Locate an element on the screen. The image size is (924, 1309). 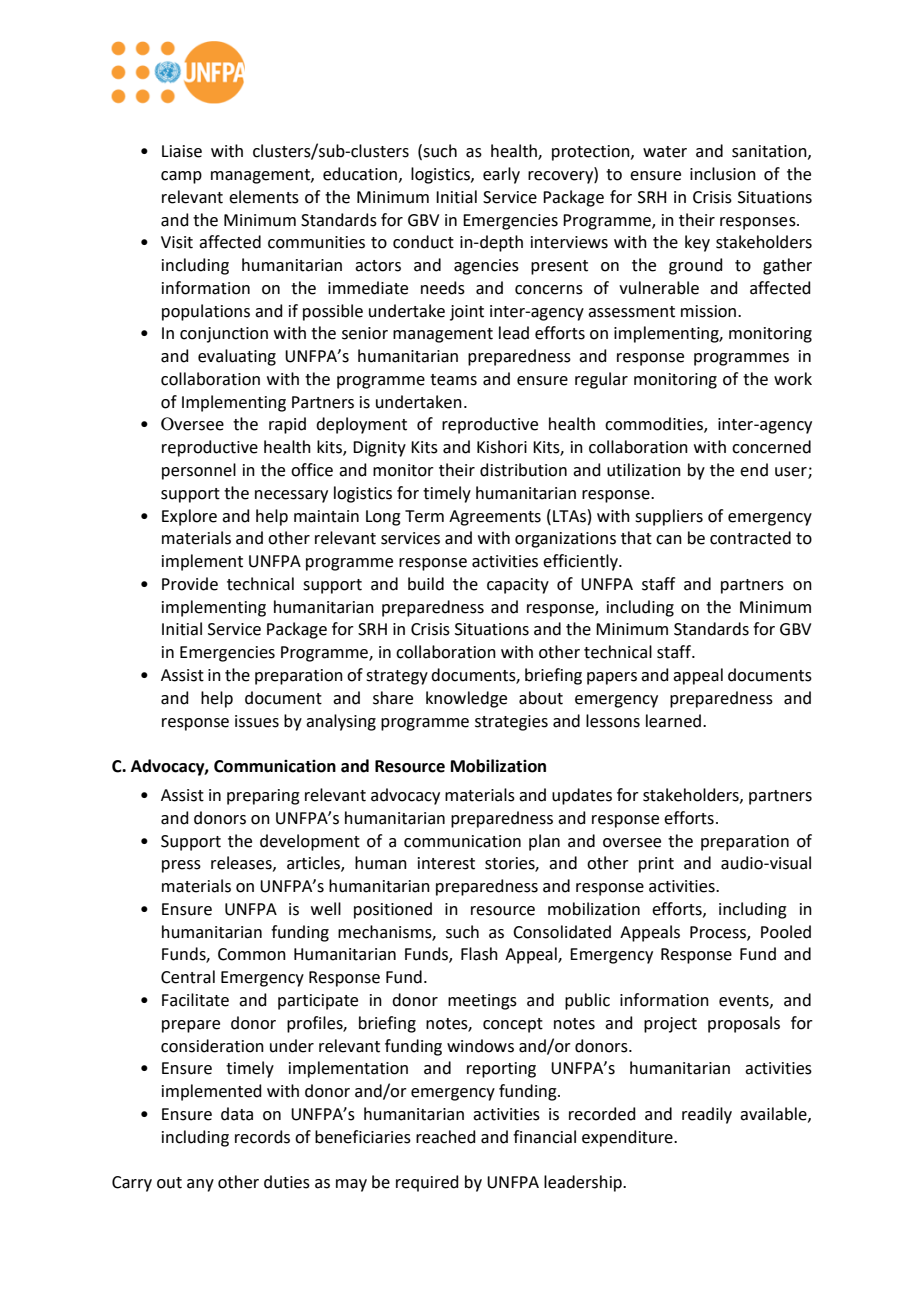
press is located at coordinates (181, 866).
